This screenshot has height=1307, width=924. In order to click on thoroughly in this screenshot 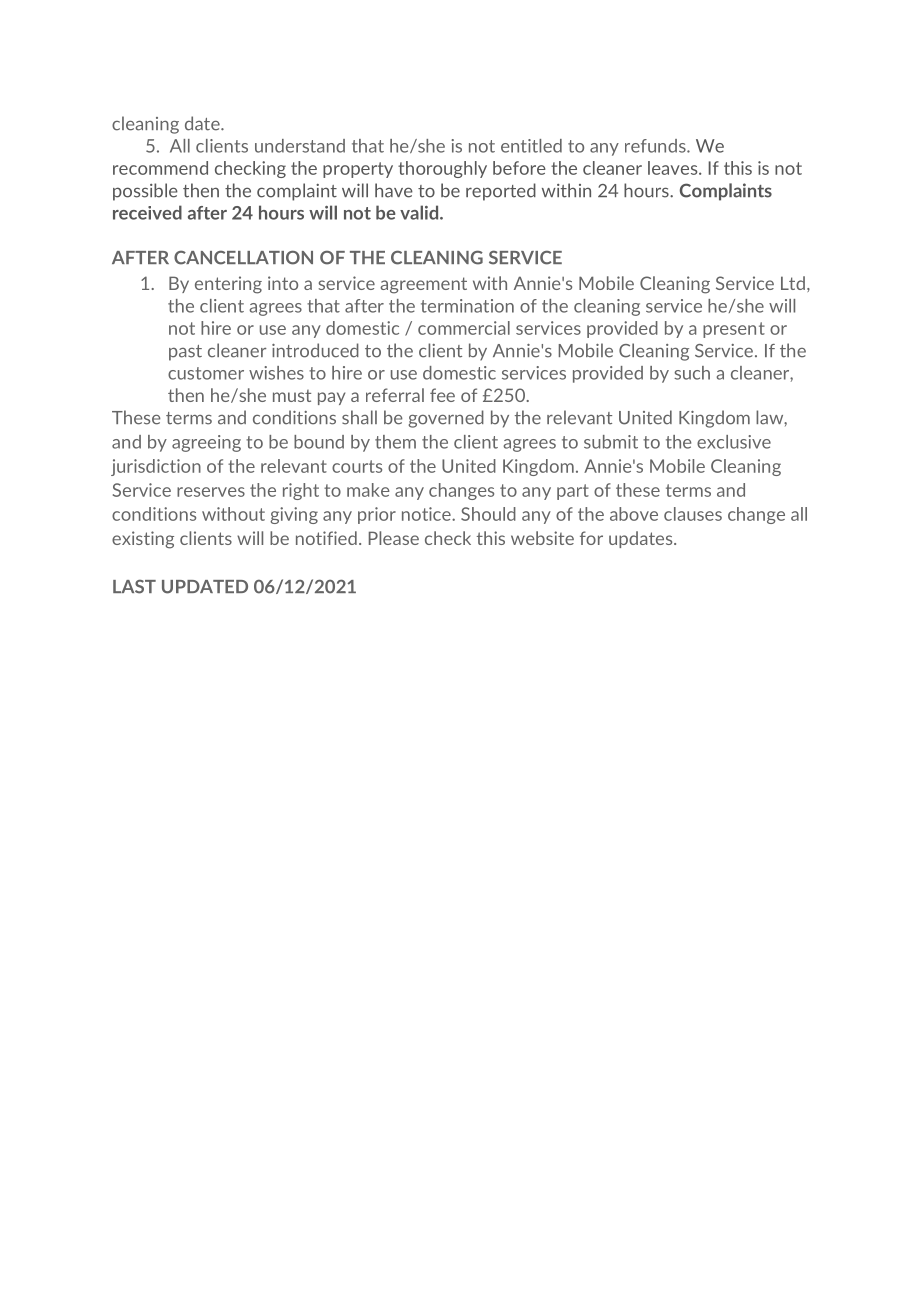, I will do `click(442, 169)`.
